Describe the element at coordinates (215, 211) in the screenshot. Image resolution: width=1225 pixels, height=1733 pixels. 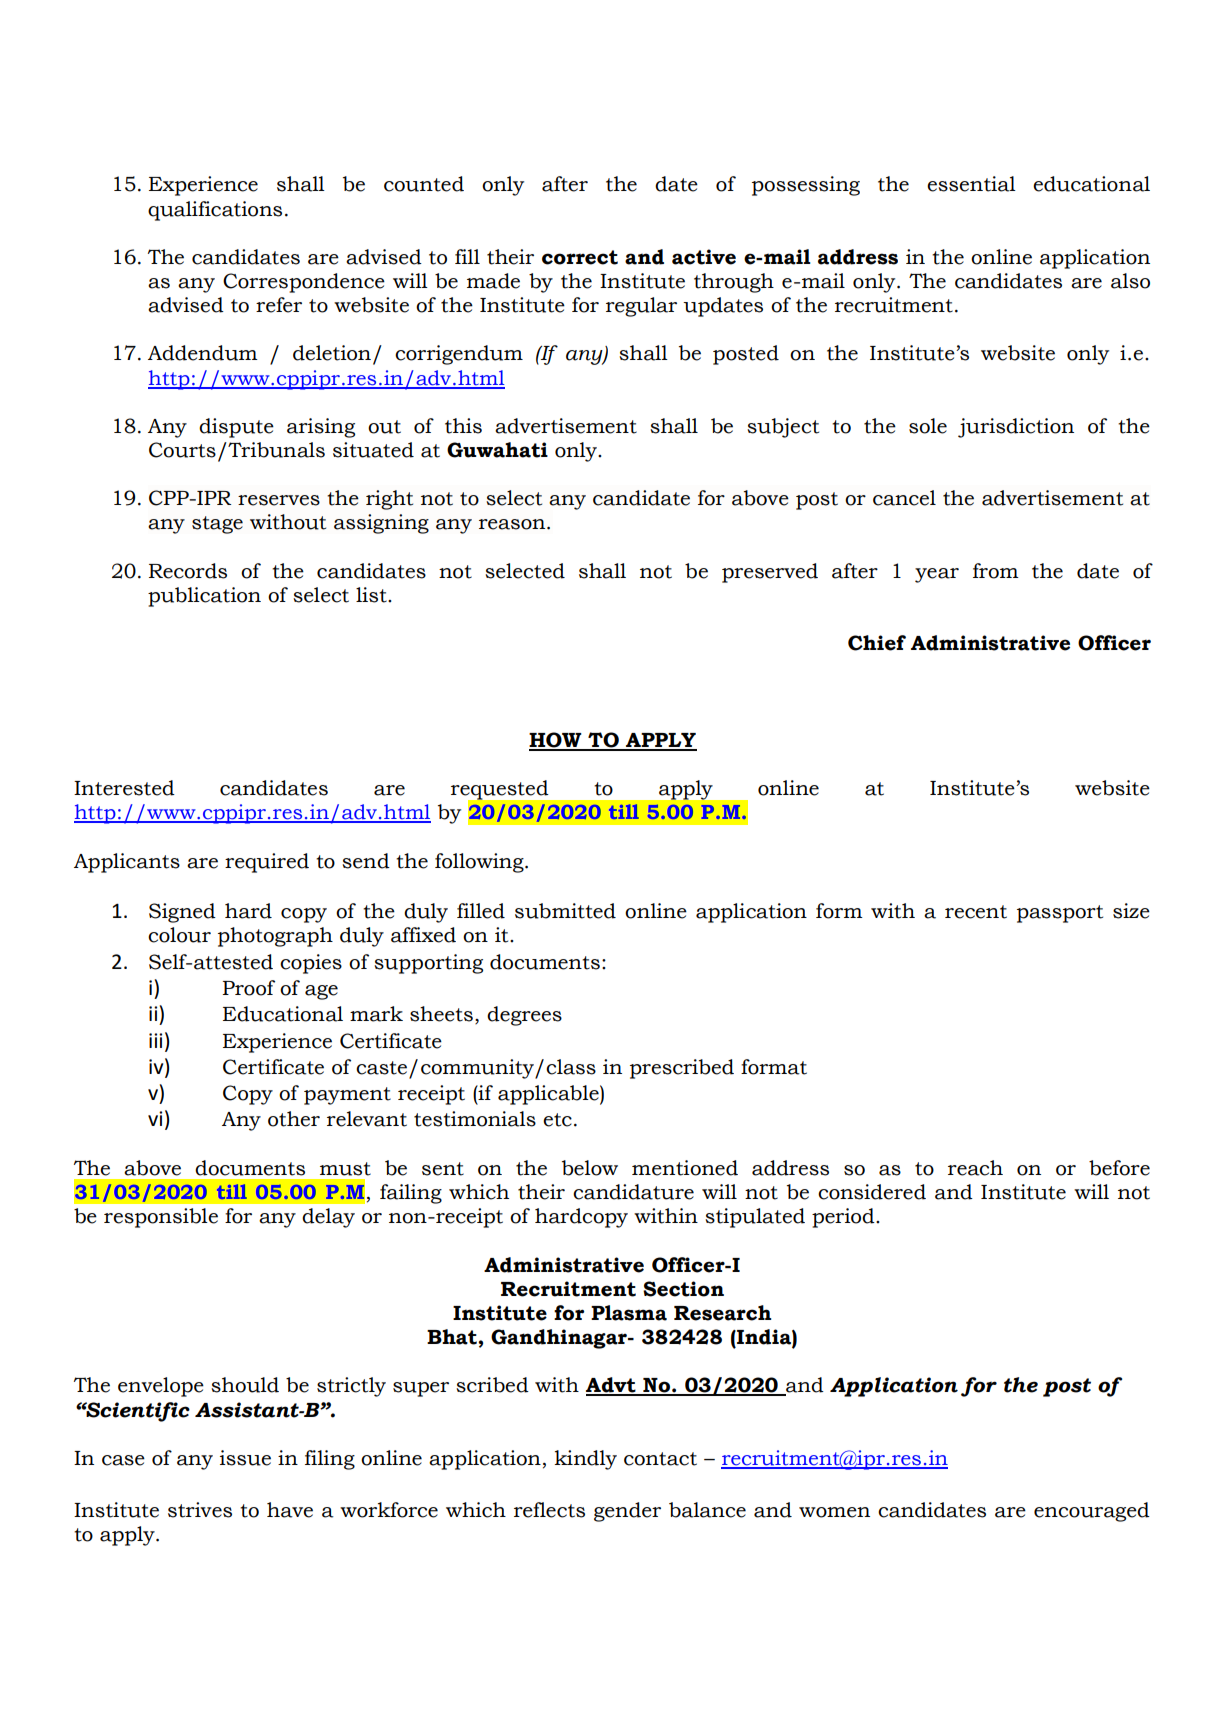
I see `qualifications` at that location.
